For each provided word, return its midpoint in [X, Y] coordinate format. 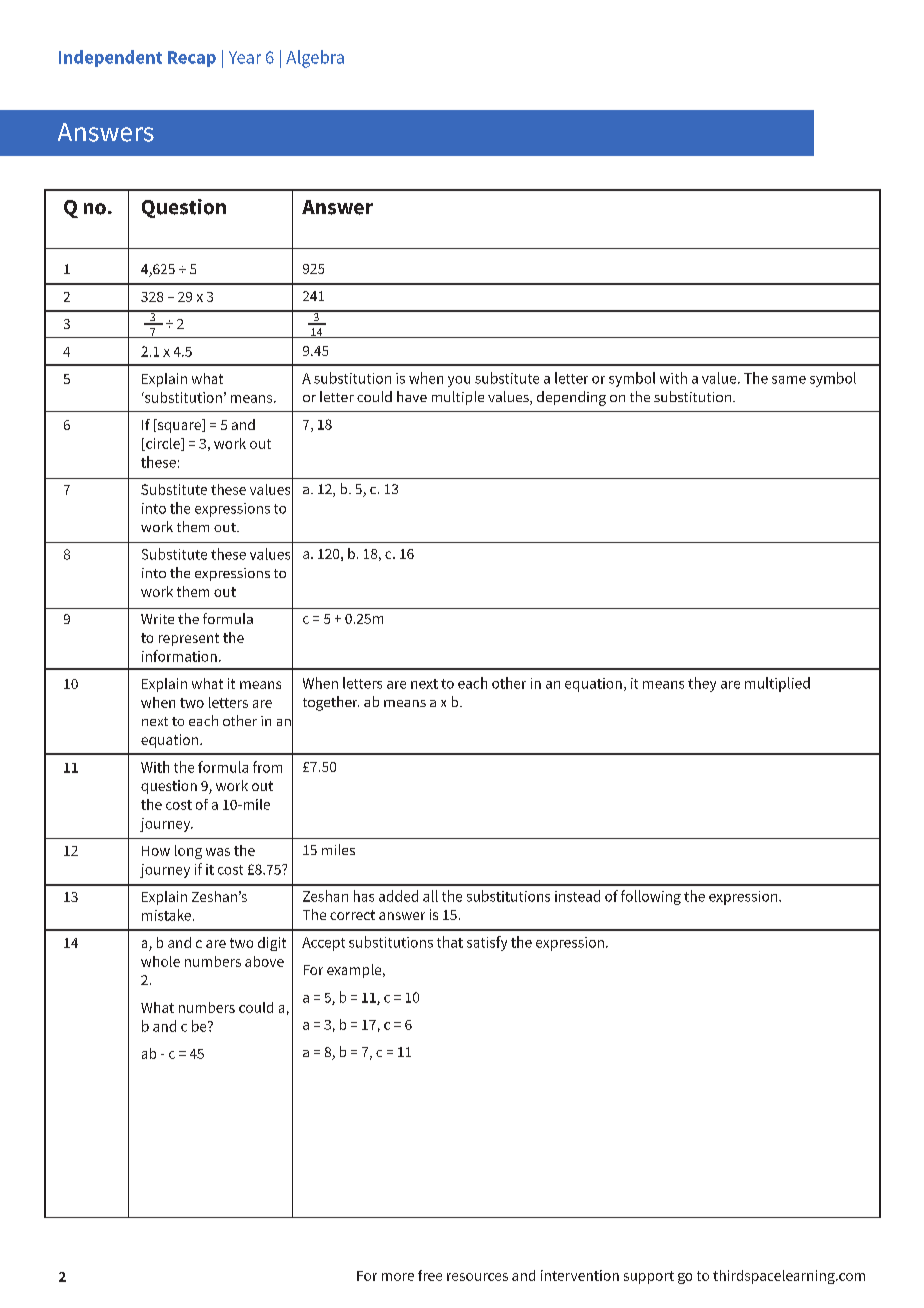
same [789, 380]
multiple [458, 398]
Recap [192, 59]
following [651, 897]
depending [571, 398]
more [398, 1277]
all [430, 896]
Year [245, 57]
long [188, 852]
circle [163, 444]
